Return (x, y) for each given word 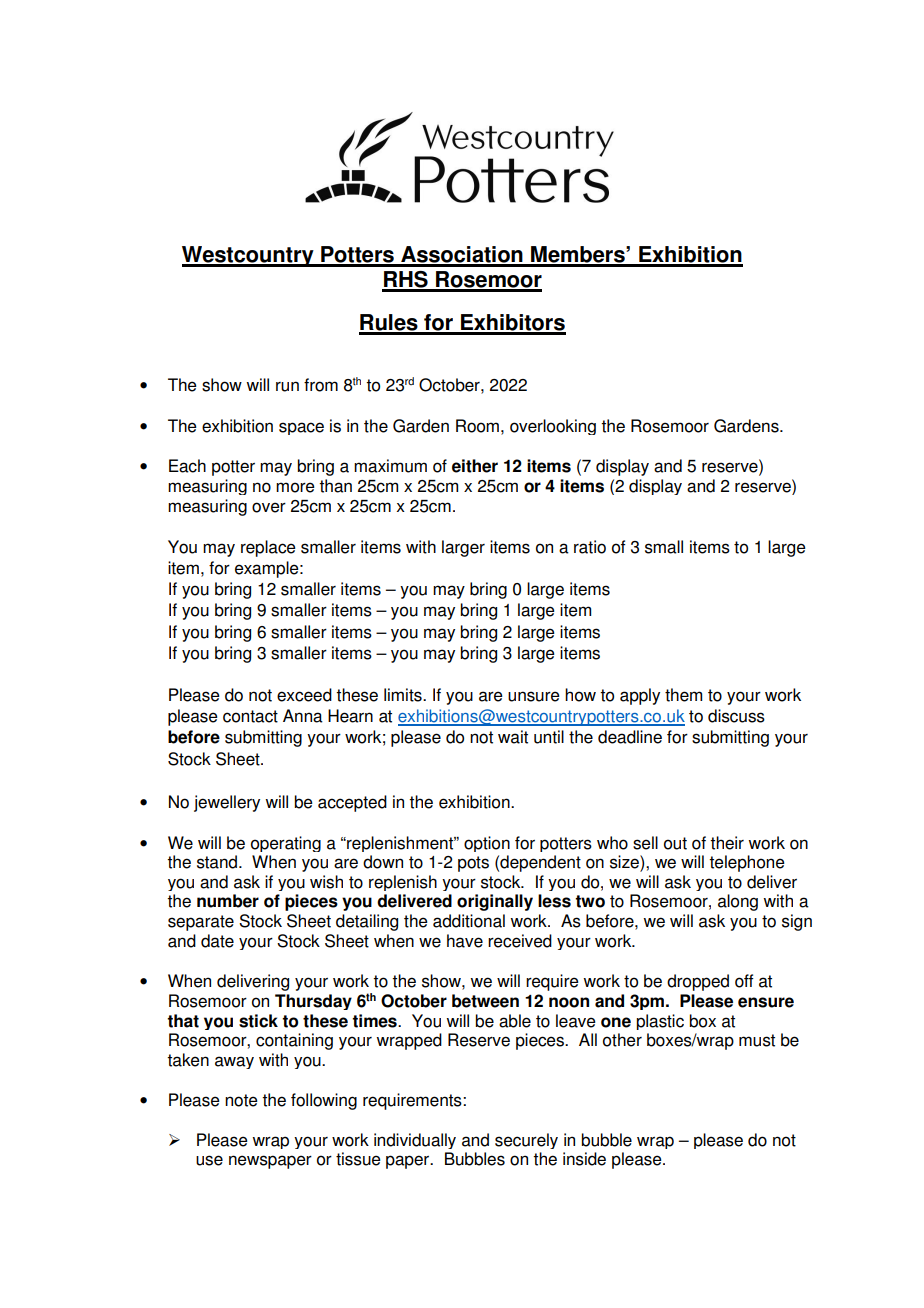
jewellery (227, 803)
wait (513, 737)
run (287, 386)
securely (526, 1141)
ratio (590, 547)
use (209, 1160)
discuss (736, 716)
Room (477, 426)
